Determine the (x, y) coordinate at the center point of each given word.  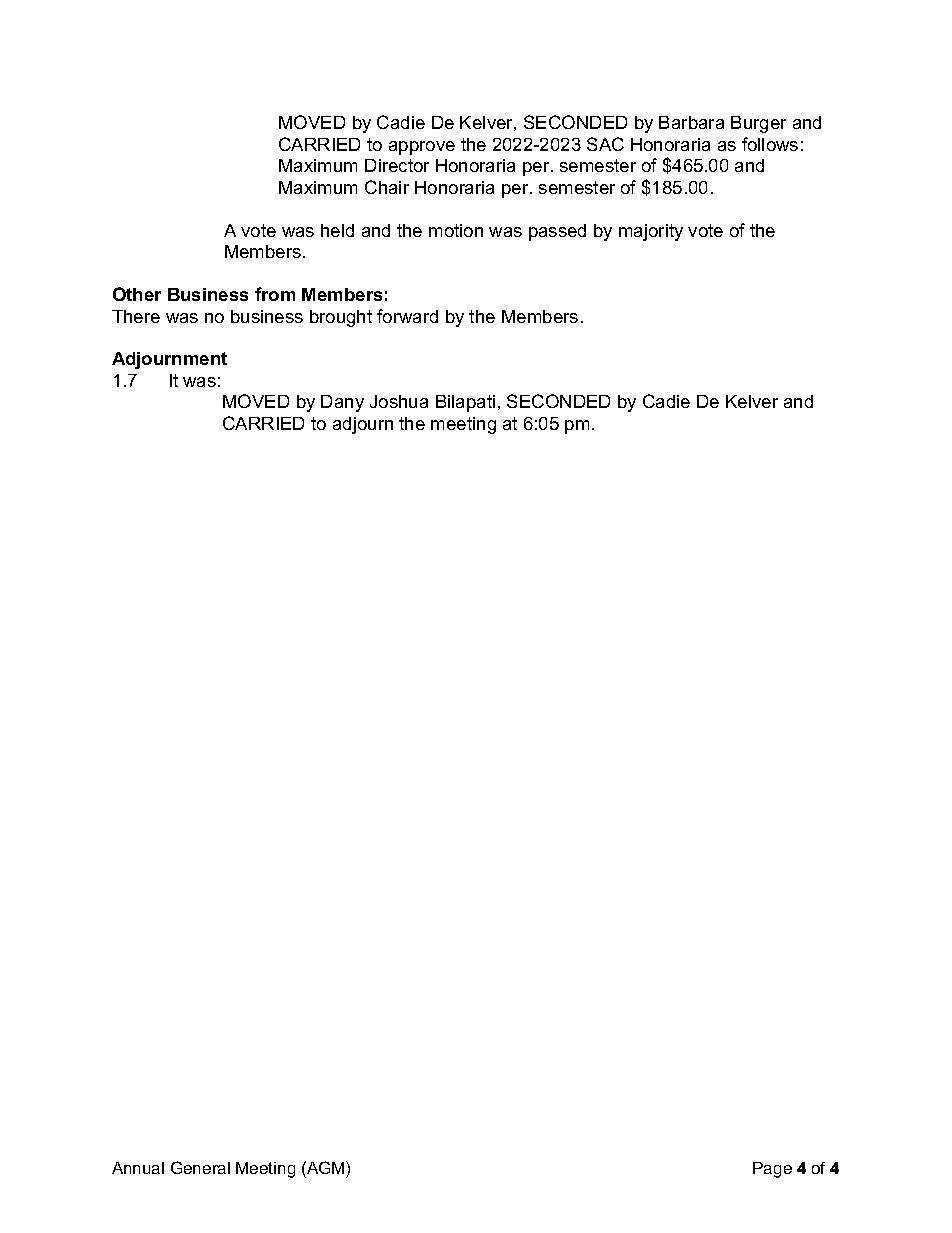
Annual (138, 1168)
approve (422, 148)
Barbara (691, 122)
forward (407, 316)
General (200, 1167)
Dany (342, 403)
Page (772, 1170)
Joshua (399, 401)
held (337, 230)
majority (651, 232)
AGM (326, 1167)
